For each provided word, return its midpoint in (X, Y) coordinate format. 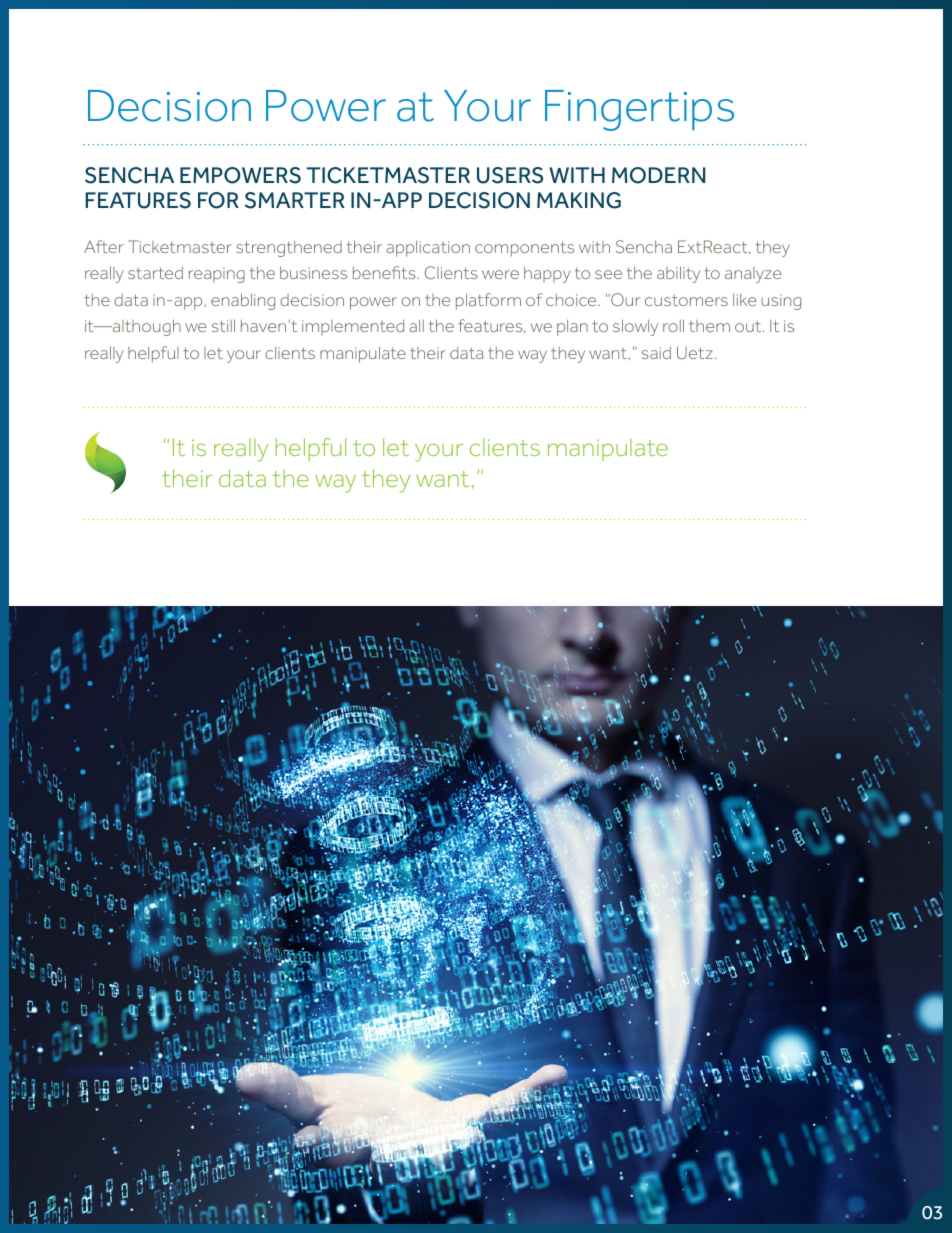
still (223, 325)
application (428, 248)
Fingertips (639, 110)
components (524, 249)
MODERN (658, 175)
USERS (510, 175)
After (104, 246)
